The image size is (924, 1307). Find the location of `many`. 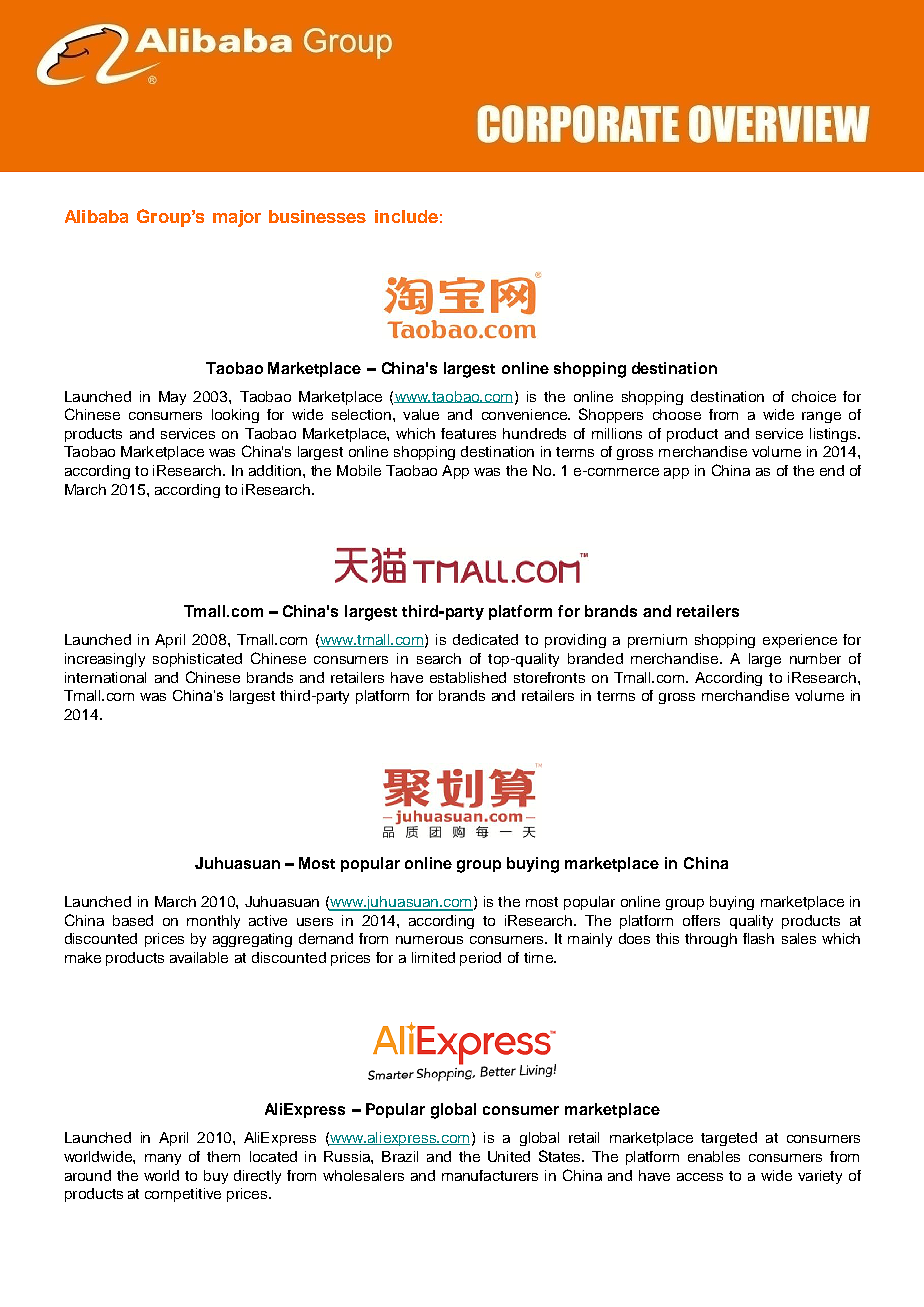

many is located at coordinates (163, 1159).
